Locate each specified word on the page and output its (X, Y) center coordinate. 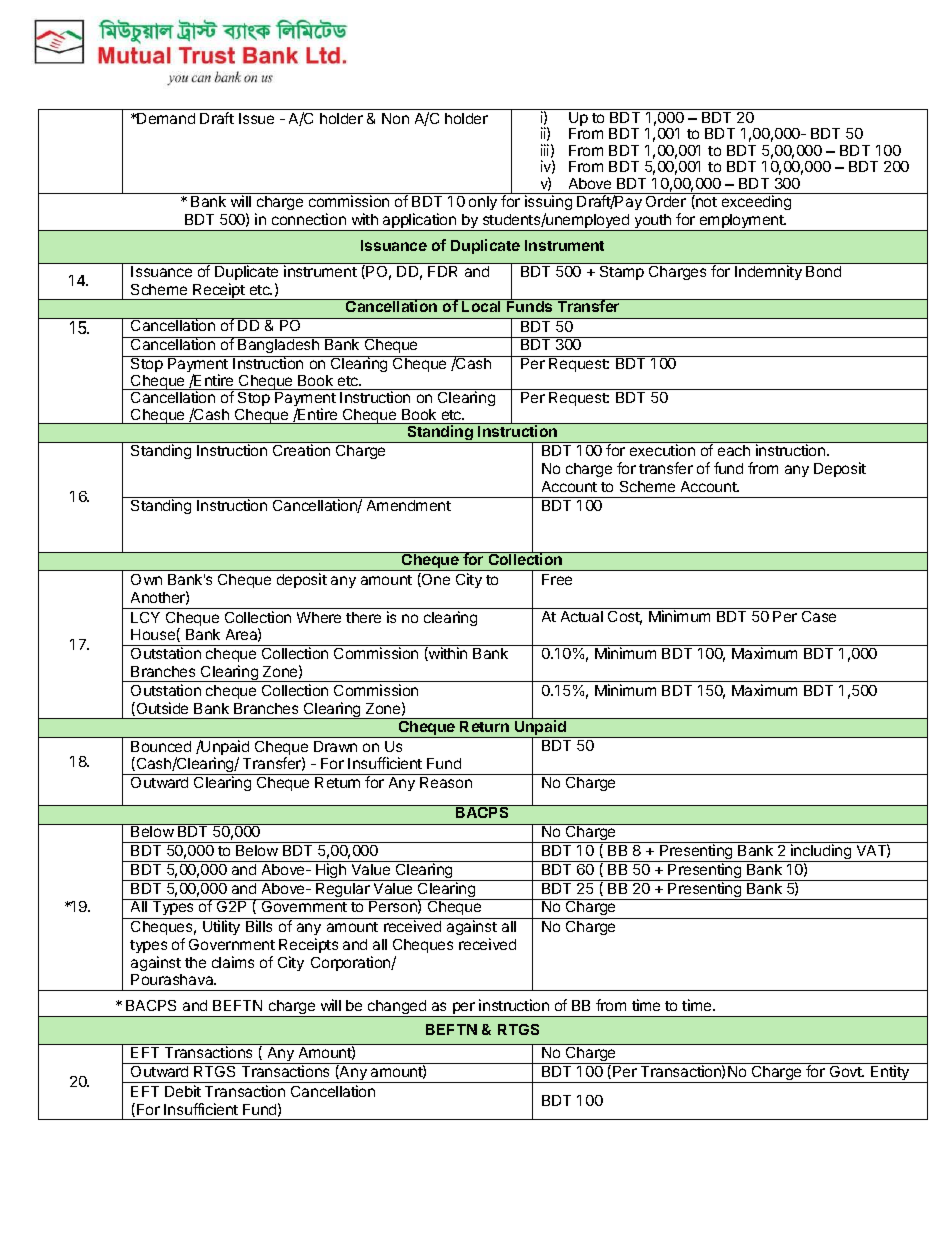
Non (395, 118)
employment (741, 222)
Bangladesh (279, 347)
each (734, 450)
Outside (161, 709)
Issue (256, 118)
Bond (823, 271)
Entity (890, 1074)
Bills (259, 926)
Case (819, 616)
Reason (446, 782)
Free (557, 579)
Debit (183, 1091)
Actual (582, 616)
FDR (442, 271)
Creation (301, 450)
